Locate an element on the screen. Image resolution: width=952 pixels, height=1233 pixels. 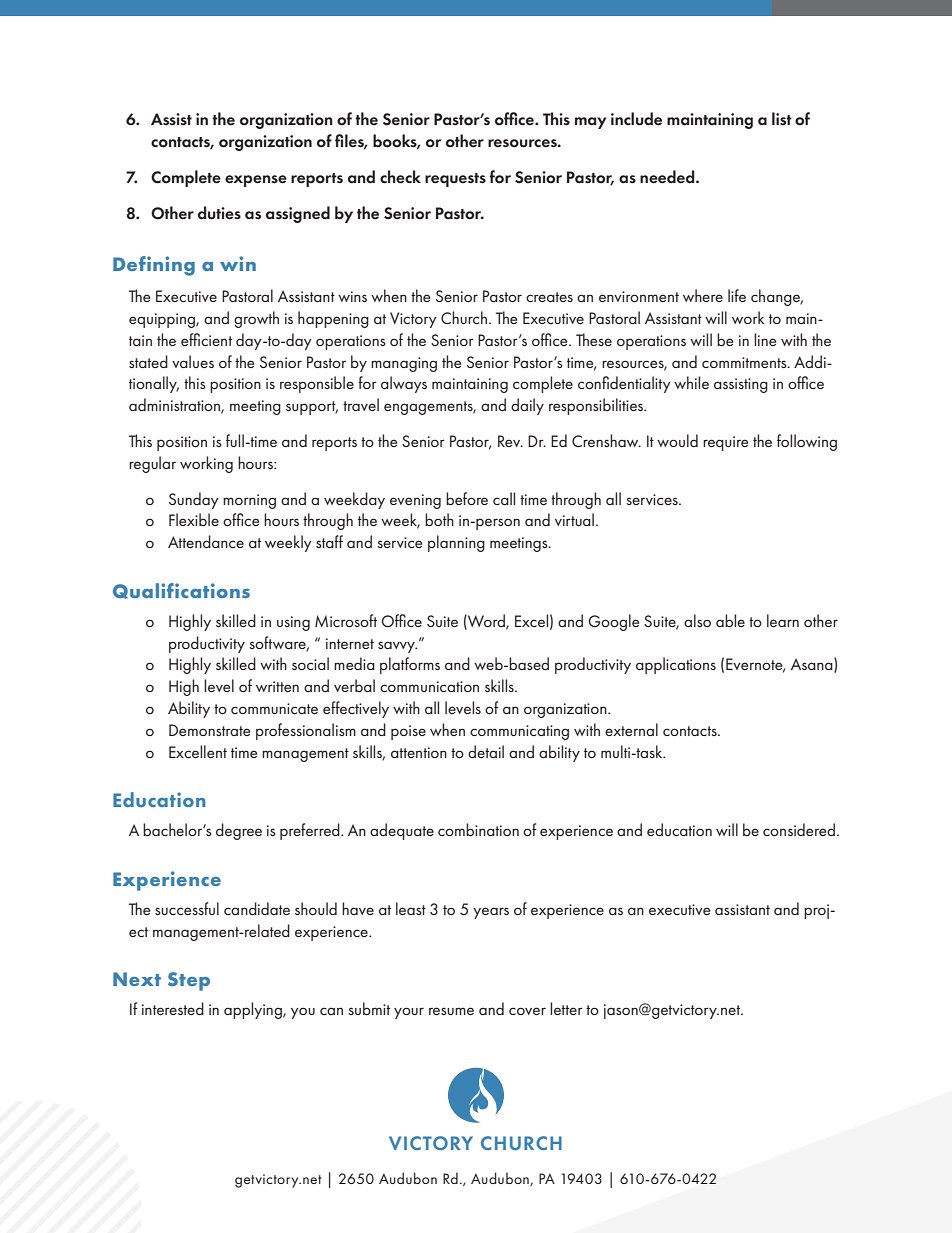
growth is located at coordinates (256, 319).
